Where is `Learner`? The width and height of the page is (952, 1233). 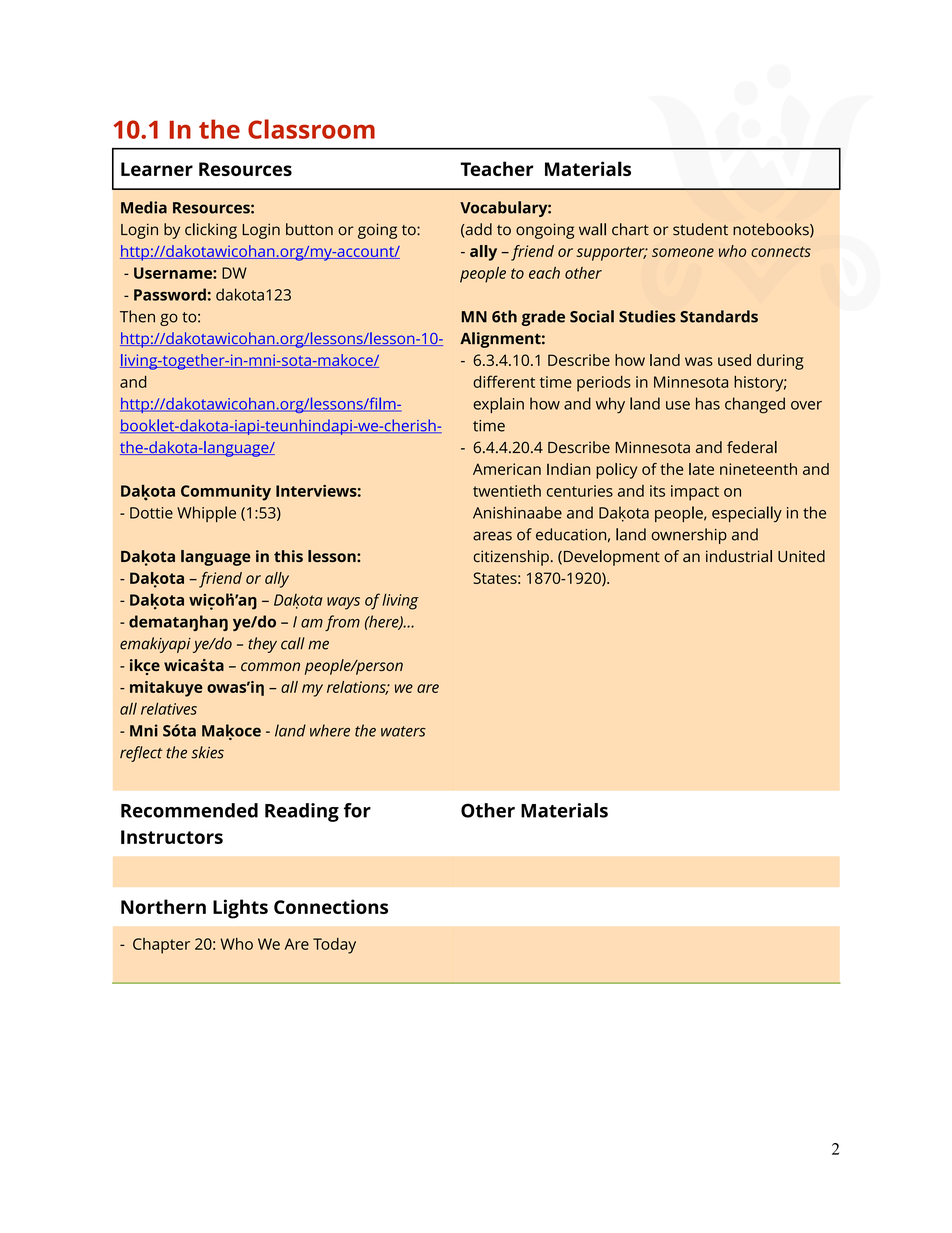
Learner is located at coordinates (157, 169).
